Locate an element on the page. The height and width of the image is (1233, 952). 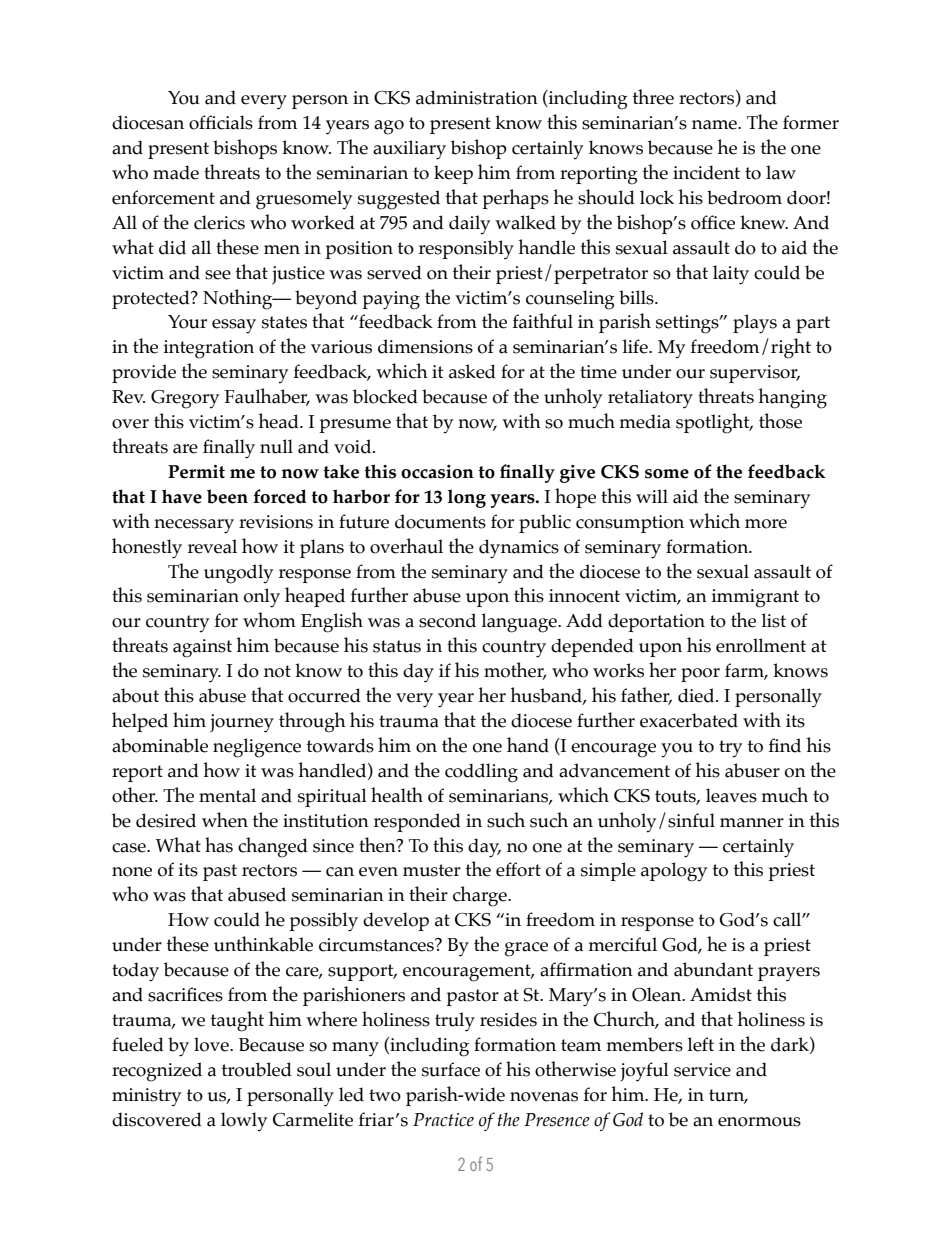
second is located at coordinates (447, 620).
